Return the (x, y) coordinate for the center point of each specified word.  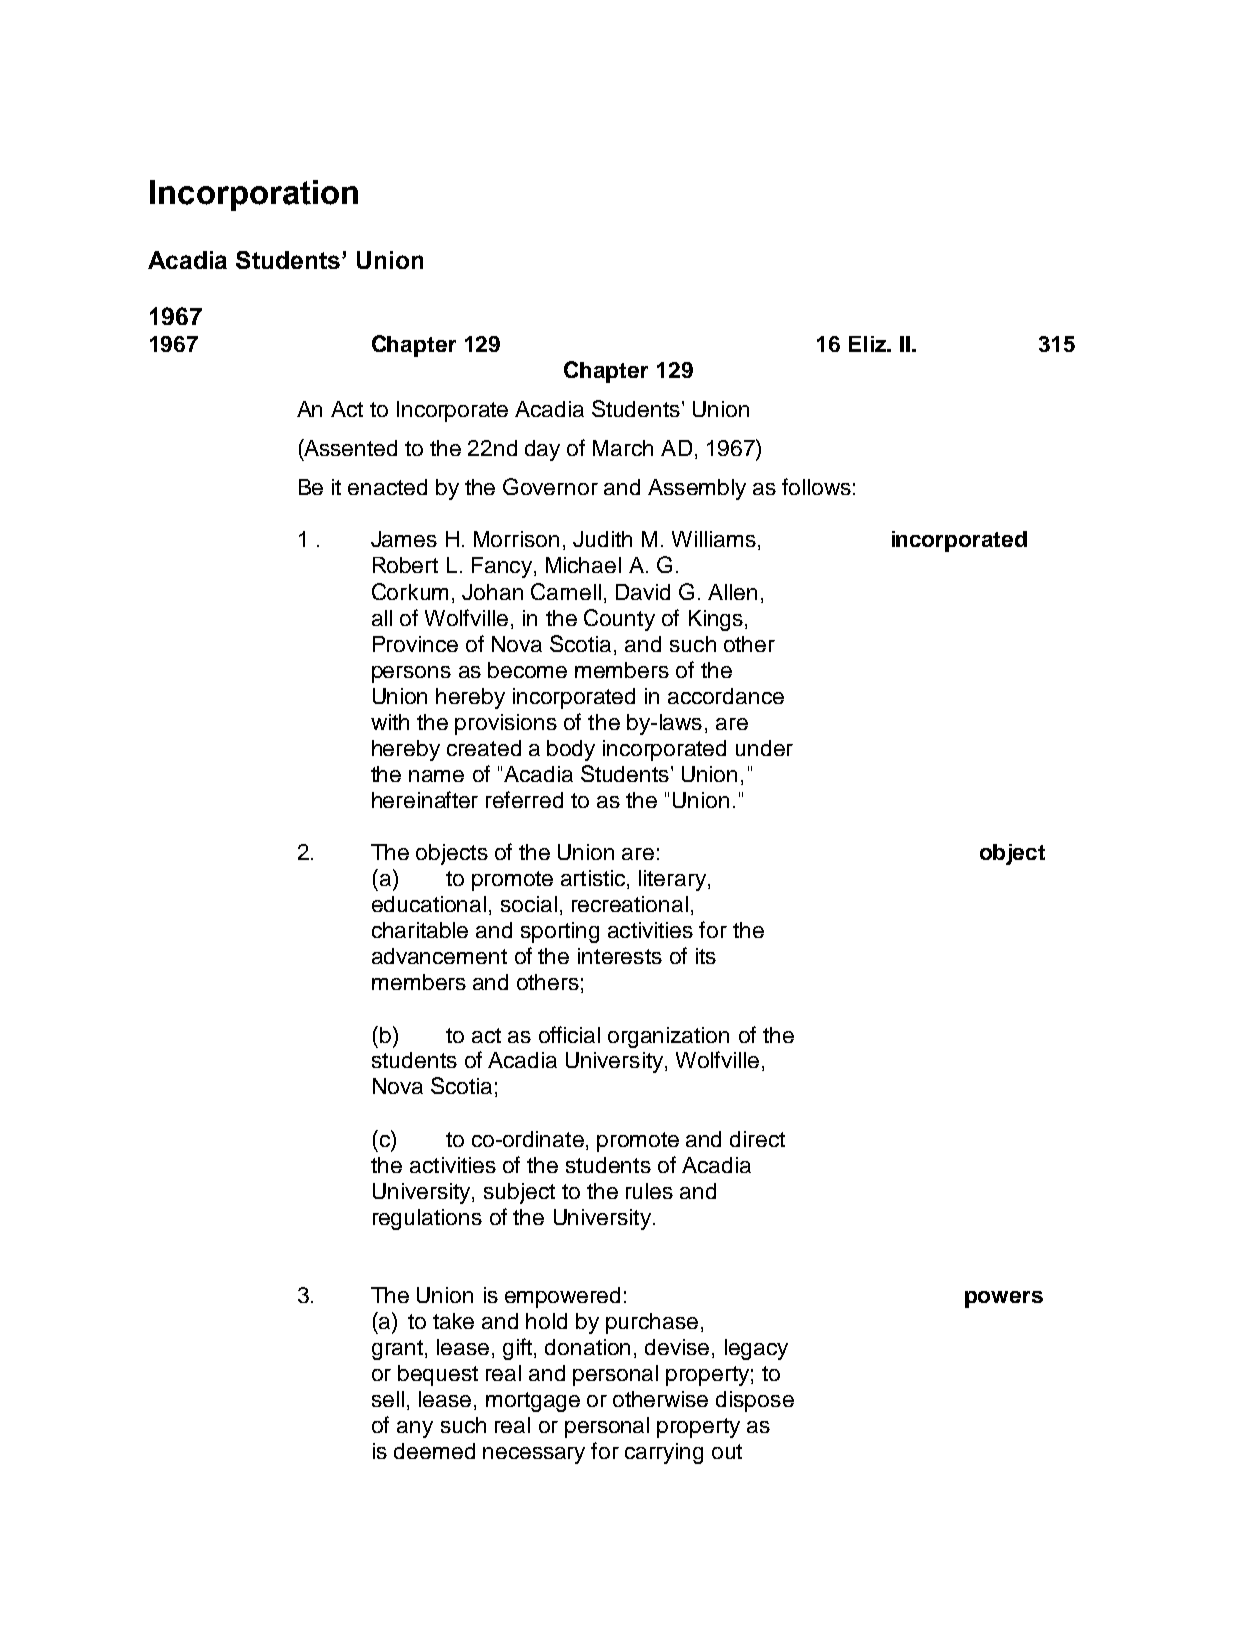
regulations (427, 1219)
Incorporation (254, 195)
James (404, 539)
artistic (594, 879)
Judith (602, 539)
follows (816, 486)
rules (649, 1191)
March (623, 448)
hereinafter (425, 799)
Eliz (868, 344)
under (764, 748)
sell (388, 1399)
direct (757, 1139)
